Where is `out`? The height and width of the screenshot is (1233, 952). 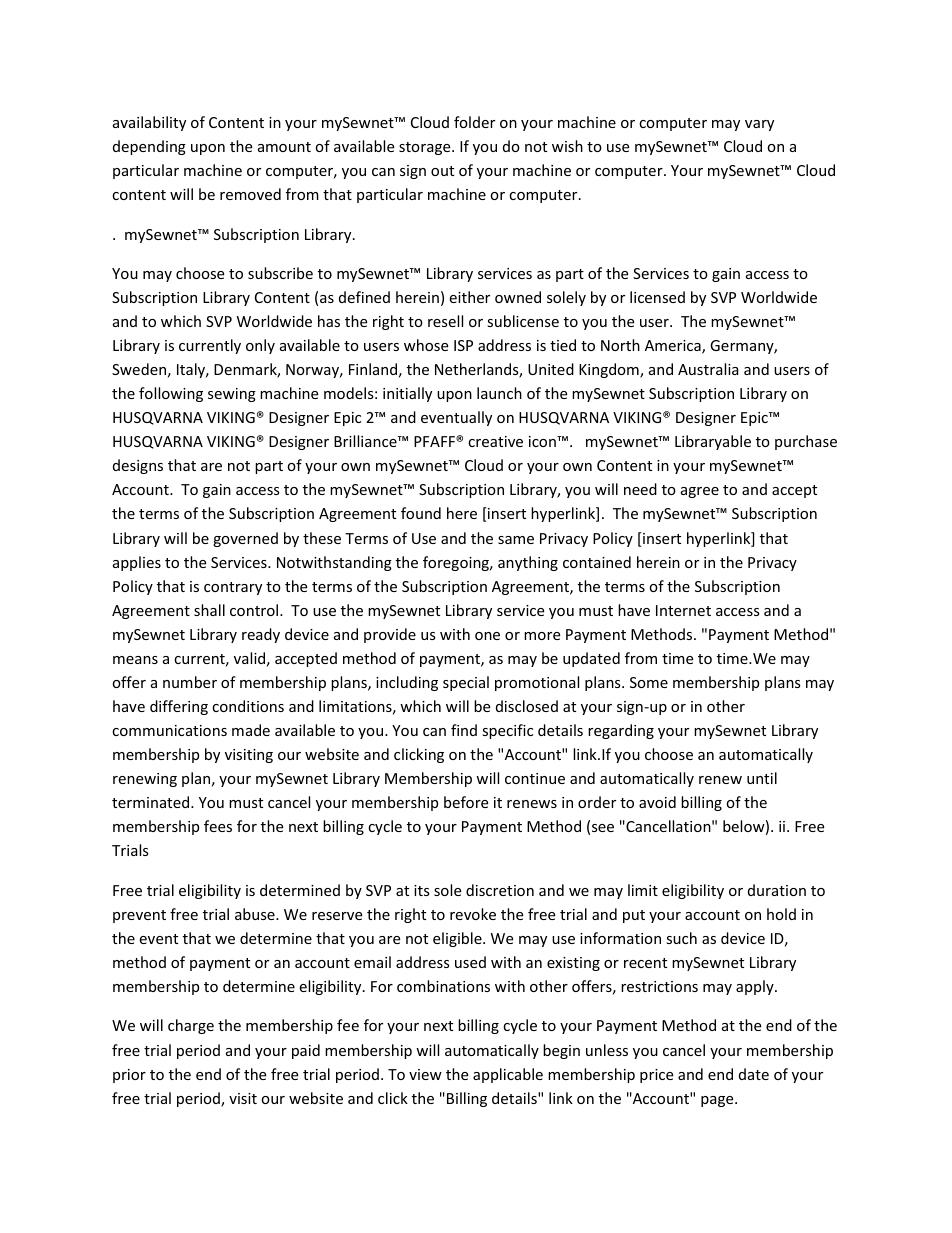 out is located at coordinates (442, 171).
